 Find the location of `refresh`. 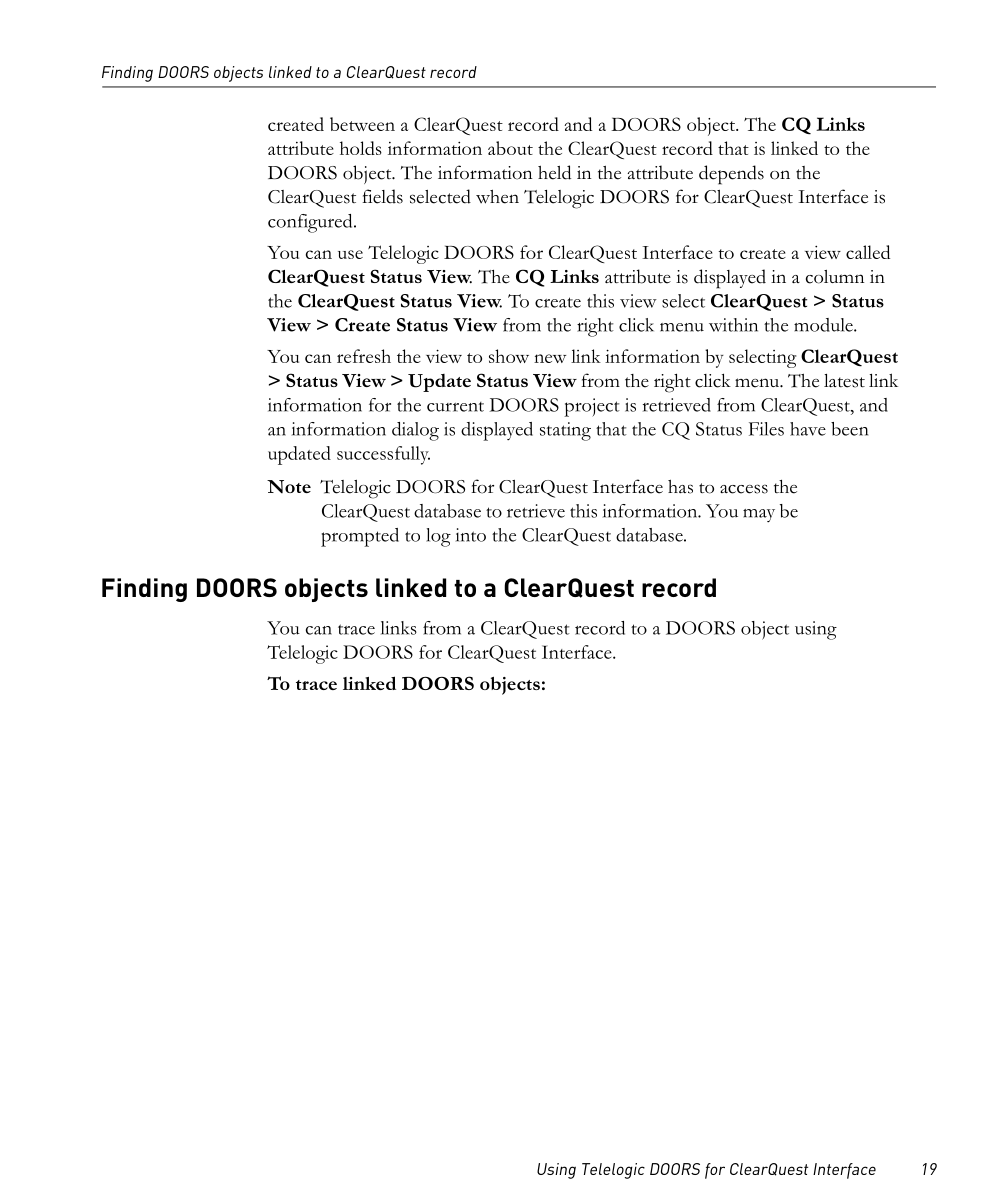

refresh is located at coordinates (364, 356).
